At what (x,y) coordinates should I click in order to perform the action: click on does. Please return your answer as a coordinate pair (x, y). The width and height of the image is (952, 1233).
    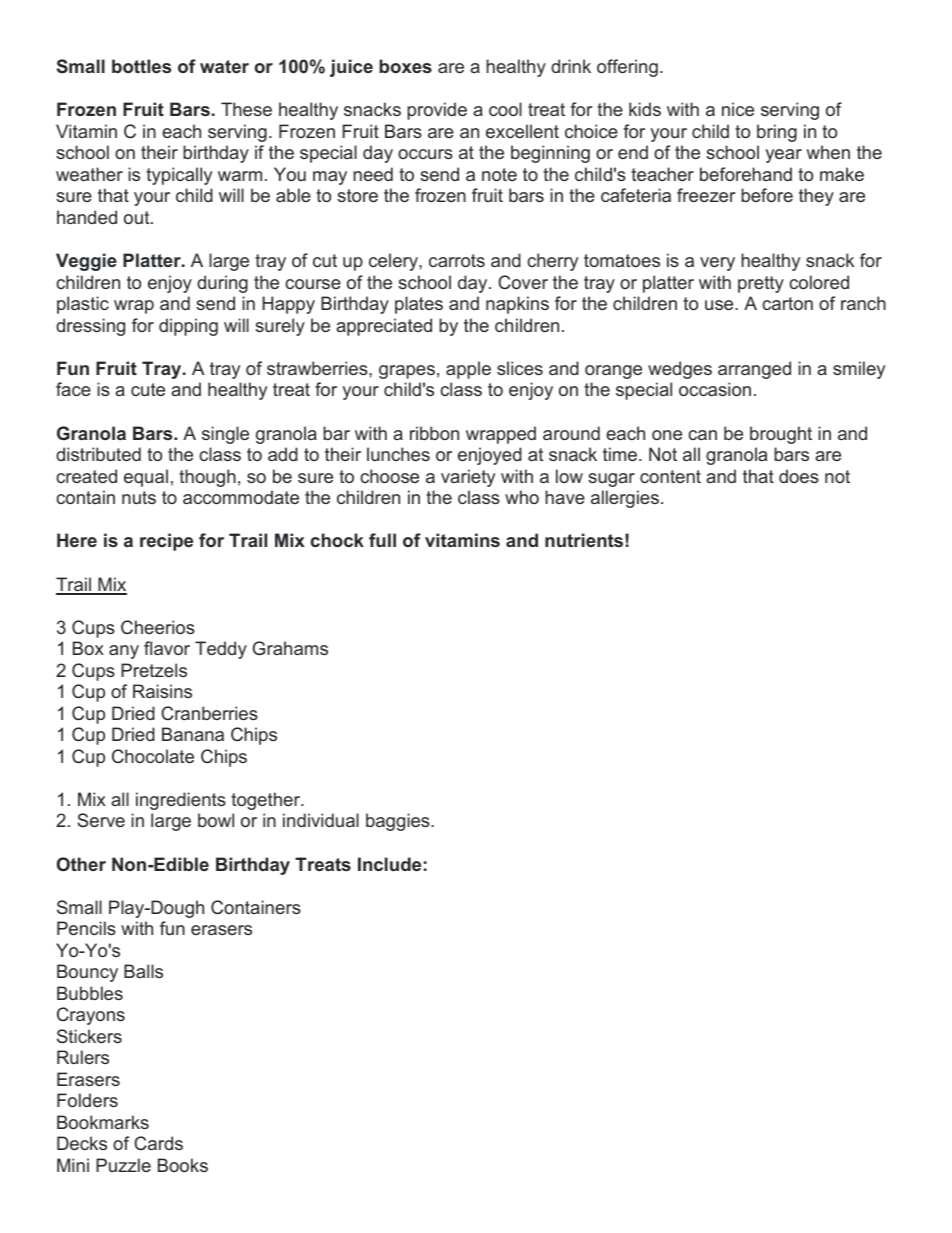
    Looking at the image, I should click on (799, 476).
